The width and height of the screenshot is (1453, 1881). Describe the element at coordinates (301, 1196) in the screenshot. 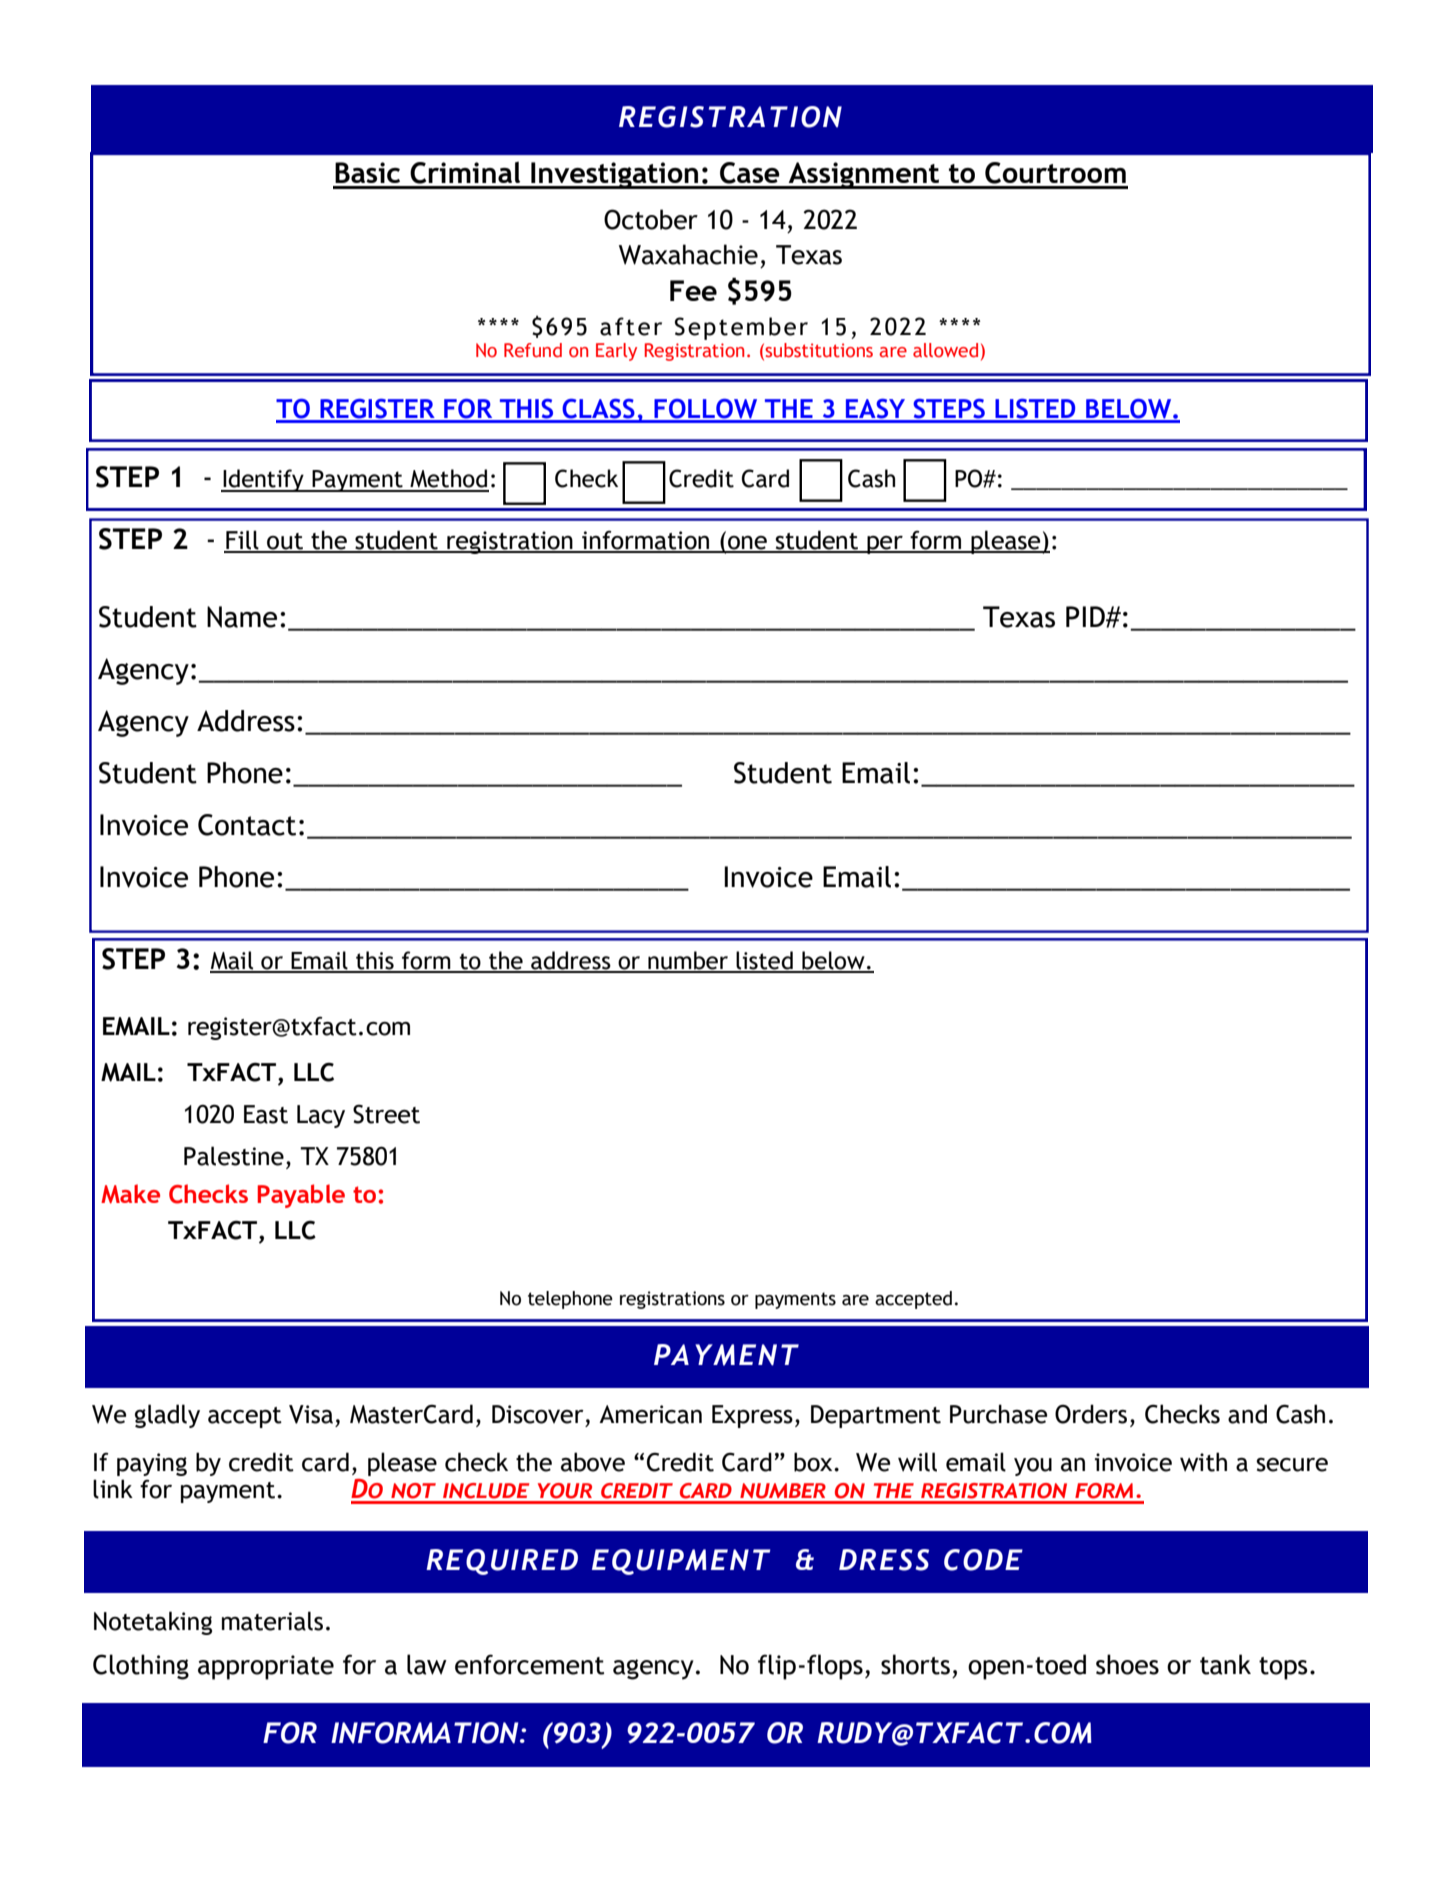

I see `Payable` at that location.
